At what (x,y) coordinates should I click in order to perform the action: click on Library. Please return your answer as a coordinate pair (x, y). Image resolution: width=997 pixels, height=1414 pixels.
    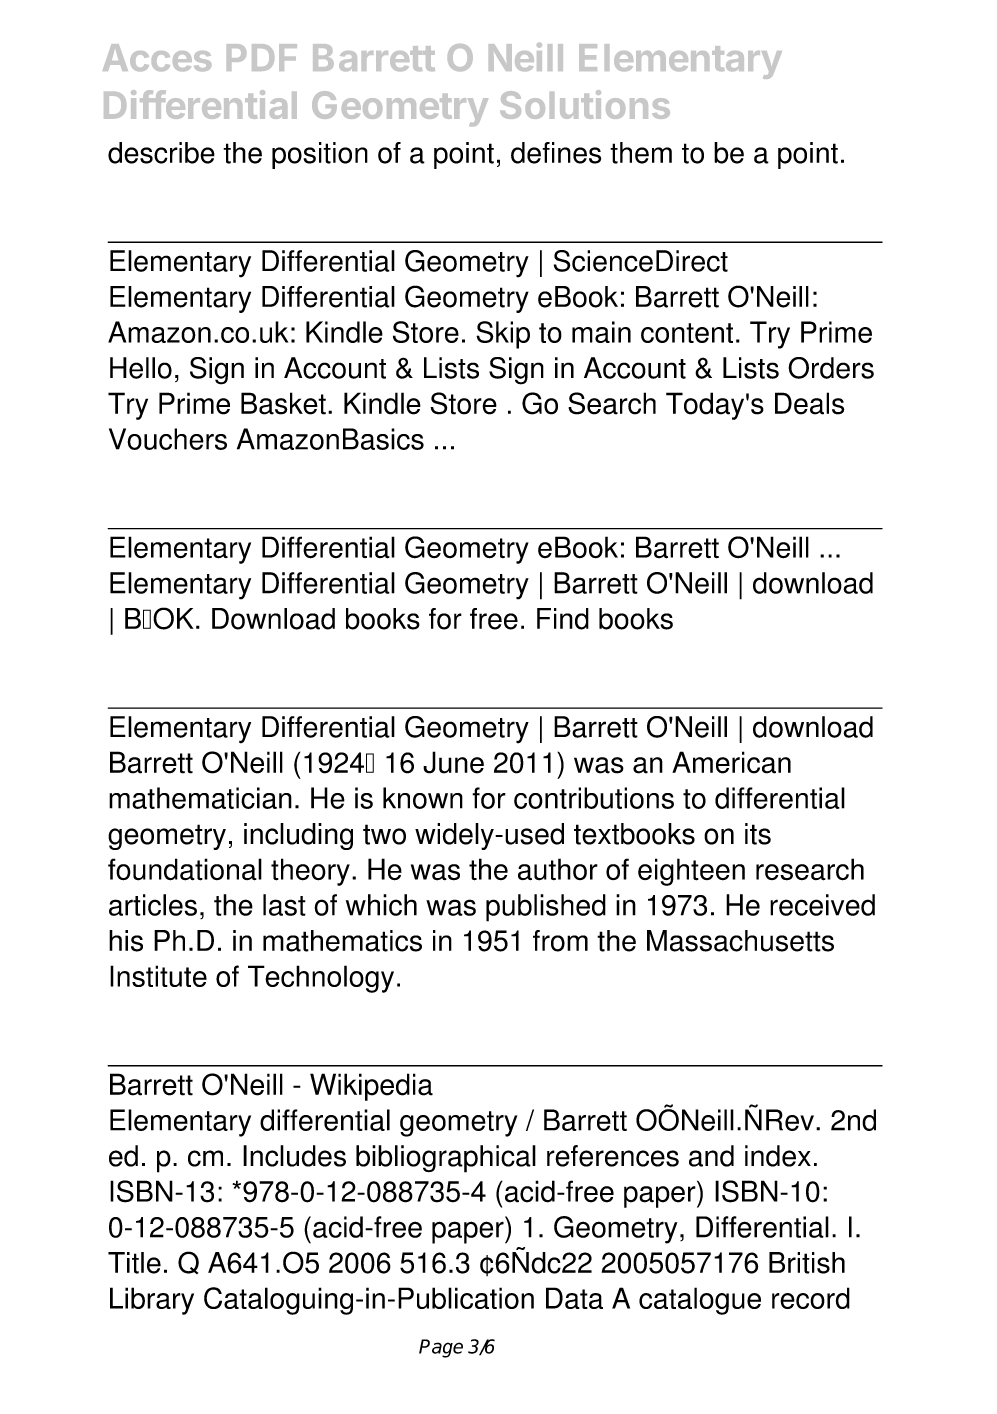
    Looking at the image, I should click on (152, 1301).
